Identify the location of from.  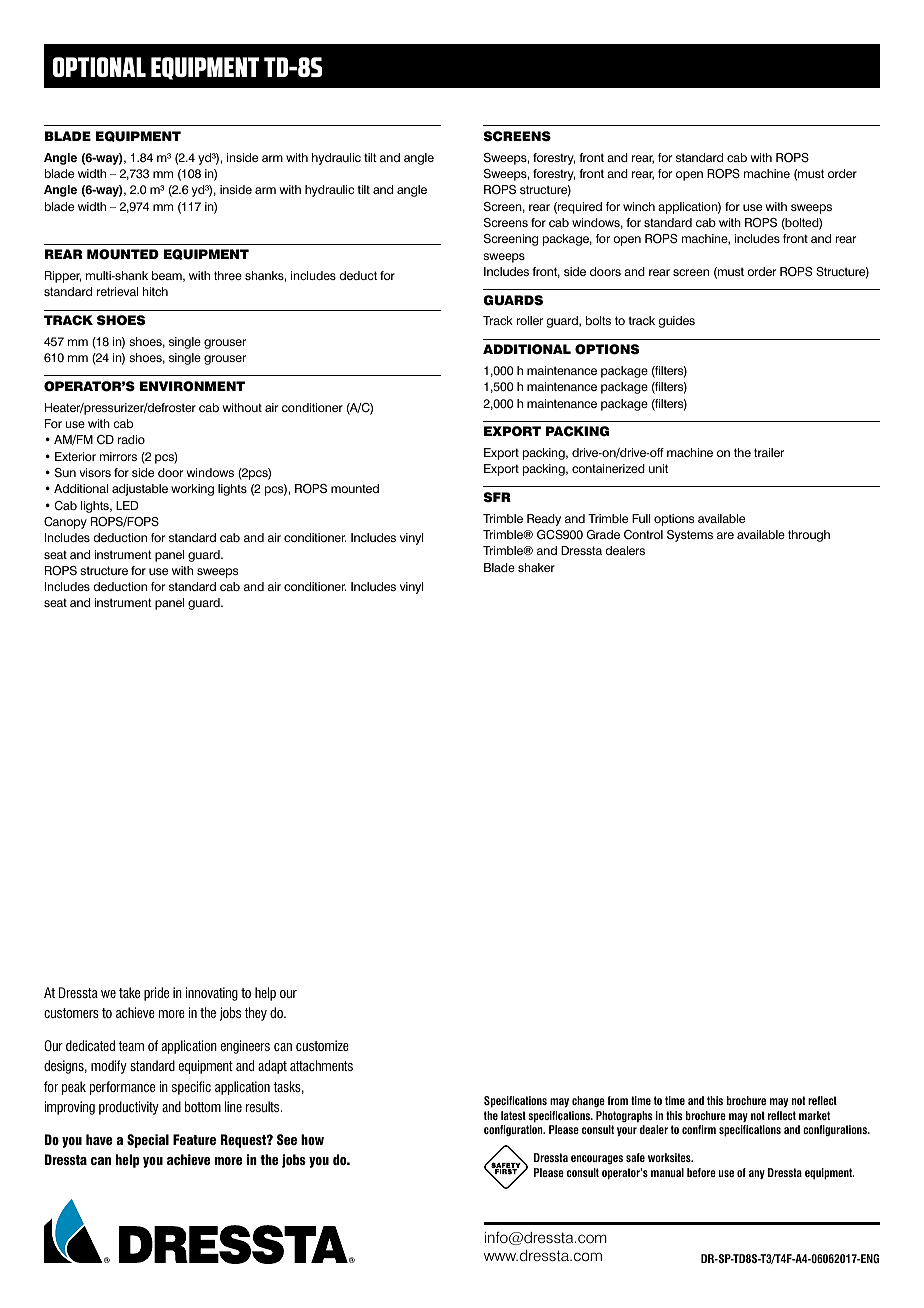
(618, 1100).
